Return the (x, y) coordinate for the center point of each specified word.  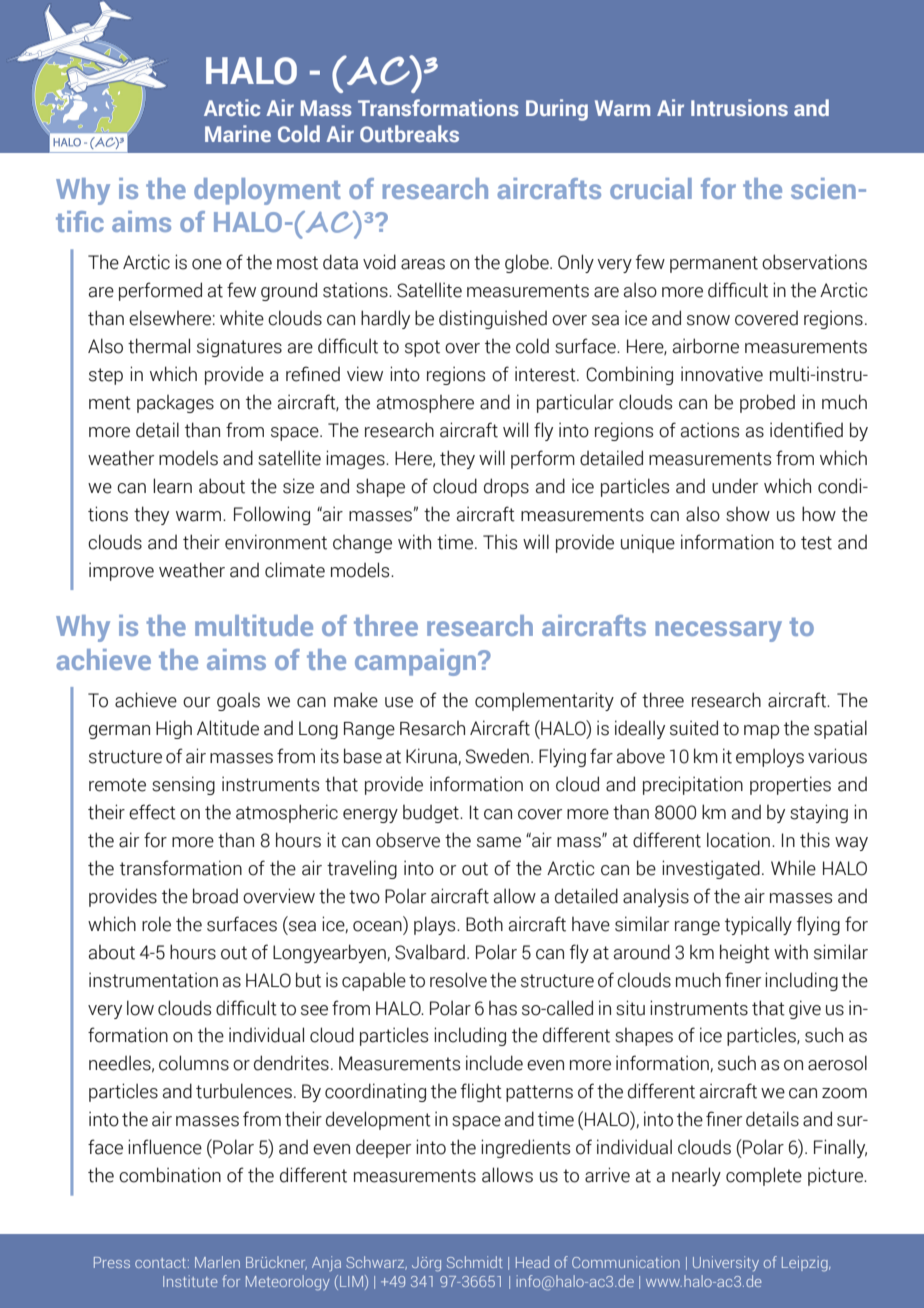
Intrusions (739, 107)
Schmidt (475, 1262)
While (793, 868)
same (499, 842)
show (748, 514)
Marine (238, 133)
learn (172, 486)
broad (215, 896)
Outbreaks (409, 133)
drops (506, 487)
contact (162, 1263)
